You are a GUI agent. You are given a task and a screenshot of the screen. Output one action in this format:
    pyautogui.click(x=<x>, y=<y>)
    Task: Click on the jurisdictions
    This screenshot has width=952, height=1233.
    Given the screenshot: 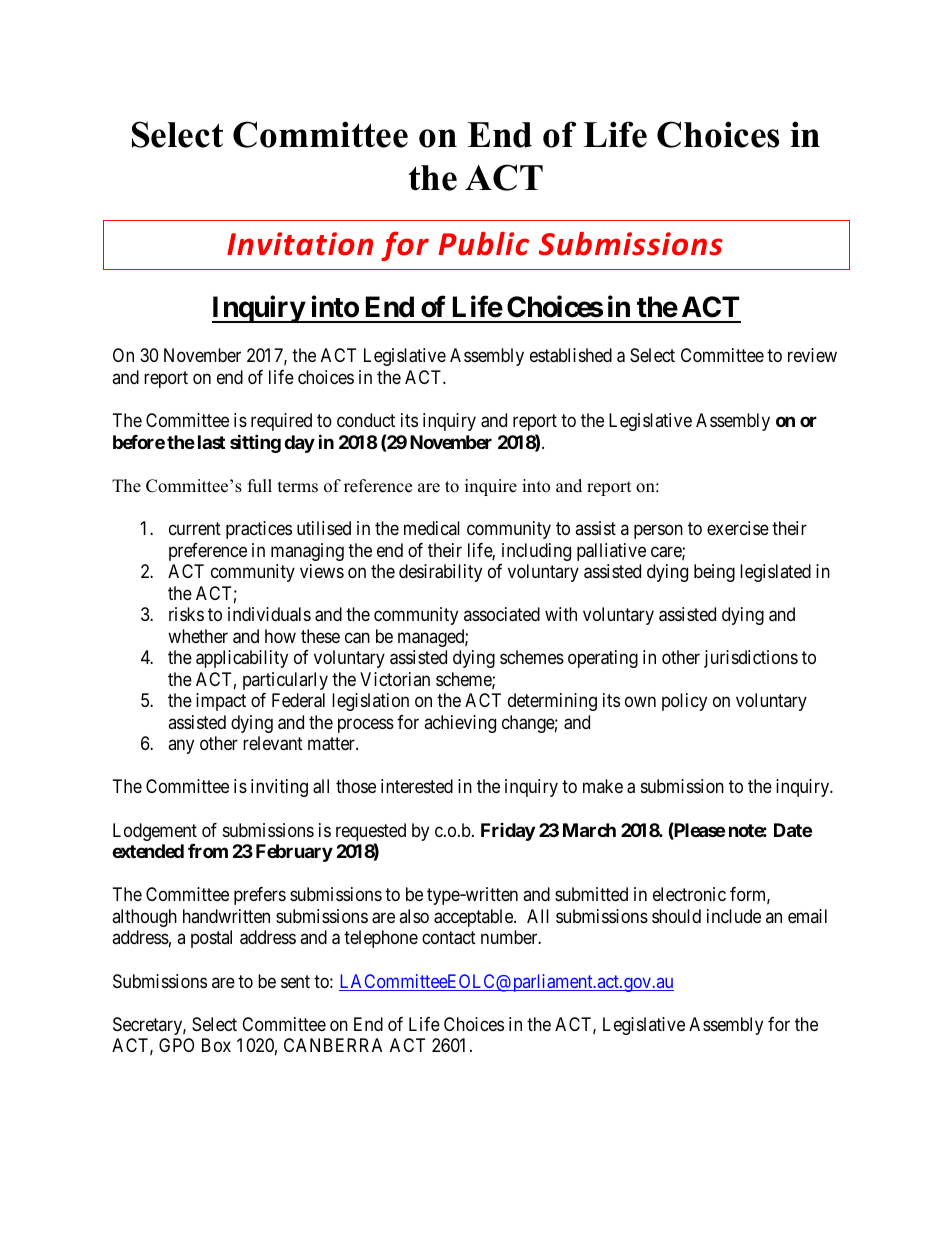 What is the action you would take?
    pyautogui.click(x=751, y=659)
